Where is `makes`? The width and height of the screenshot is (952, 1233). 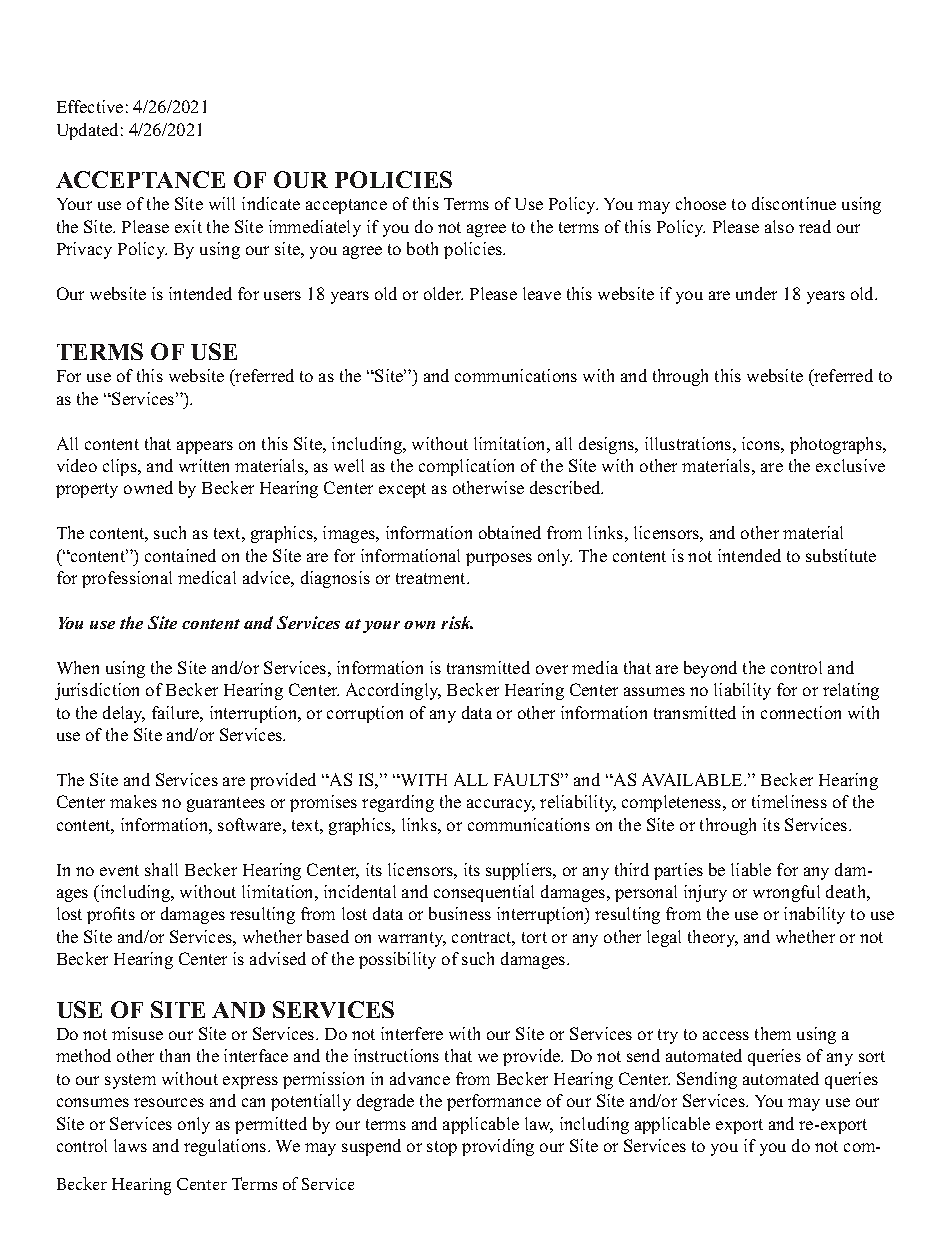
makes is located at coordinates (133, 801).
